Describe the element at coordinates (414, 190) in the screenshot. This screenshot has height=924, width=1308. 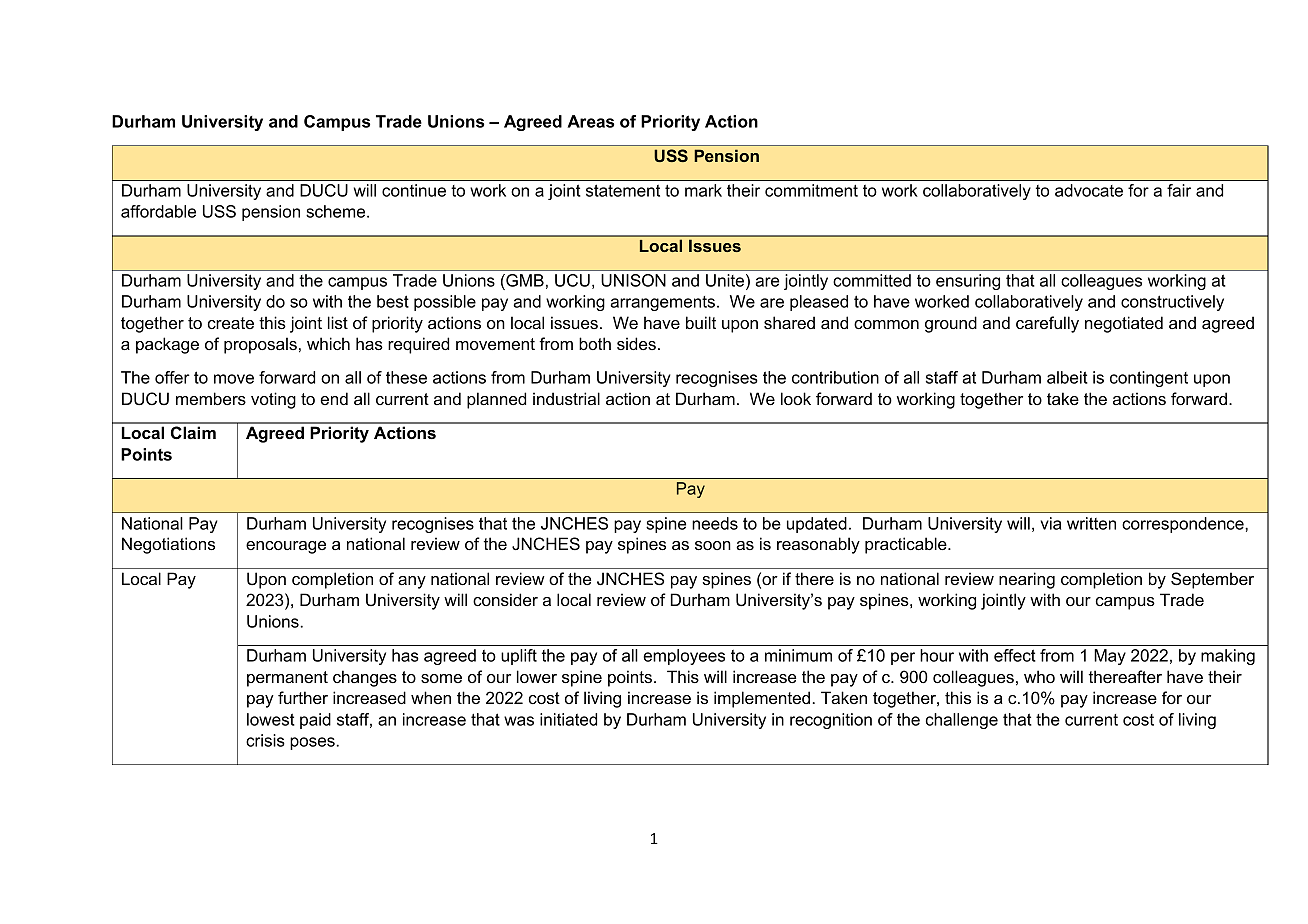
I see `continue` at that location.
